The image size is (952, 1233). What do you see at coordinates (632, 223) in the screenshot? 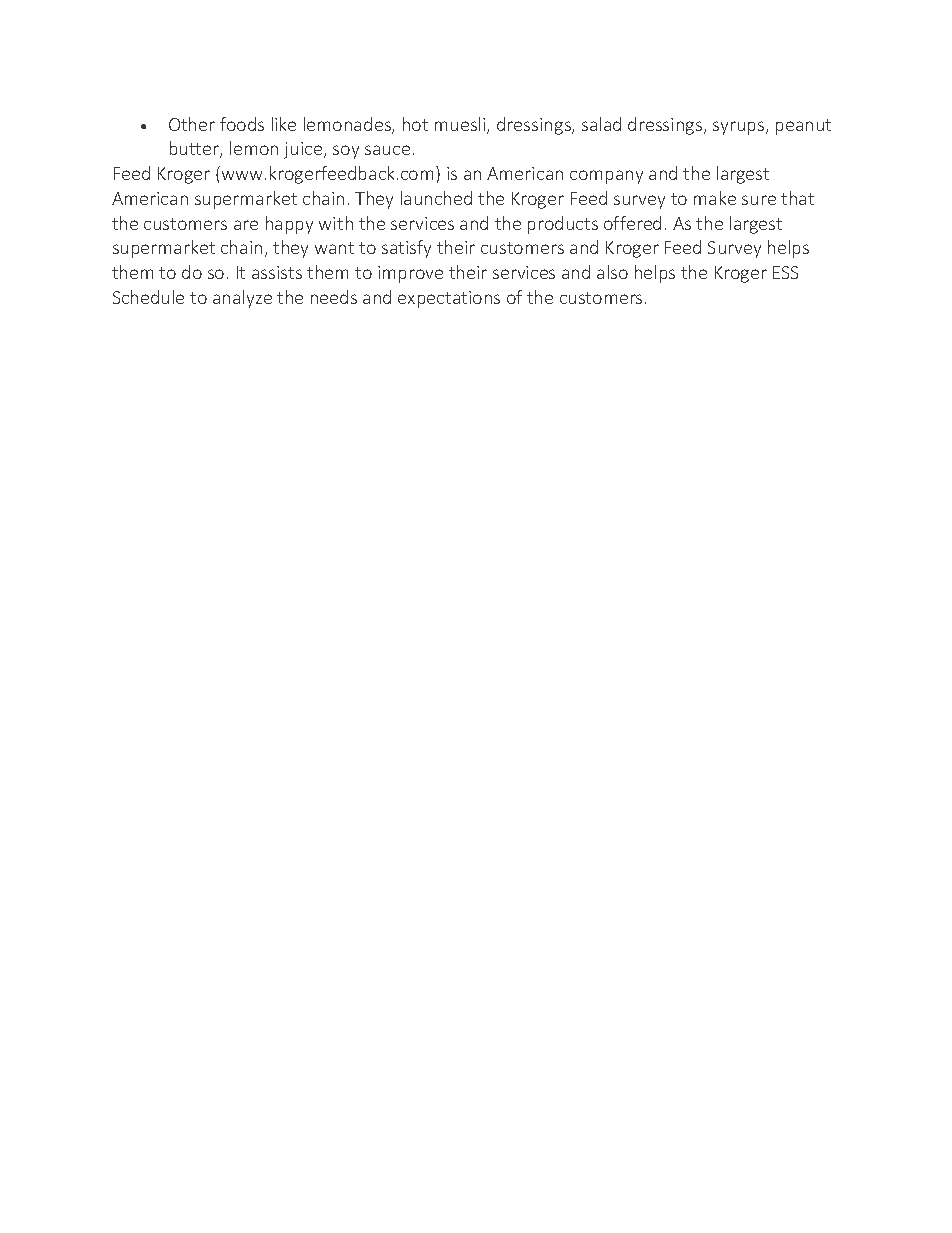
I see `offered` at bounding box center [632, 223].
